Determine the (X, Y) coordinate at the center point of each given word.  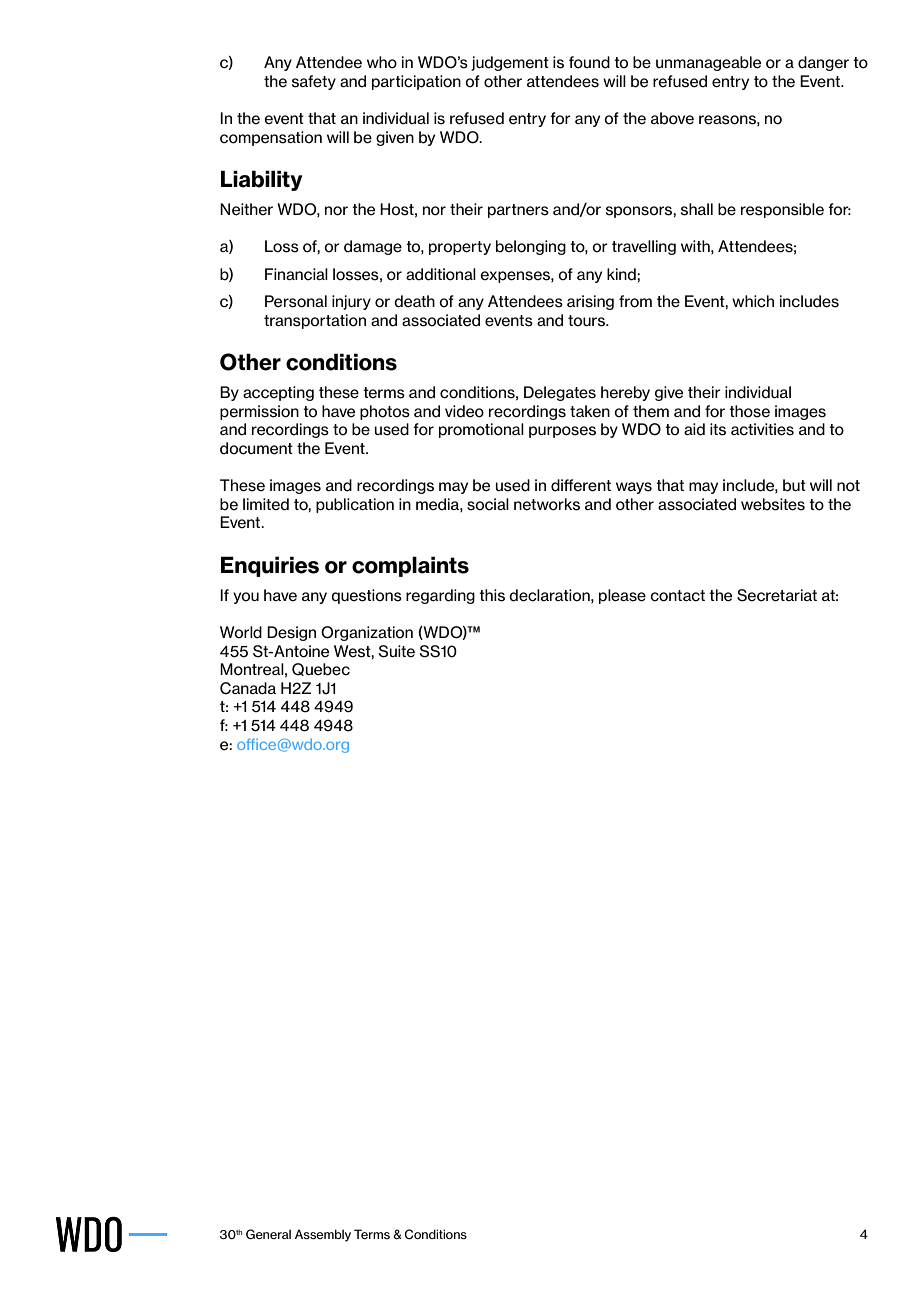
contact (677, 596)
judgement (510, 63)
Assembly (323, 1235)
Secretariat (777, 595)
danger (823, 63)
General (268, 1234)
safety (314, 82)
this (492, 595)
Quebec (321, 669)
